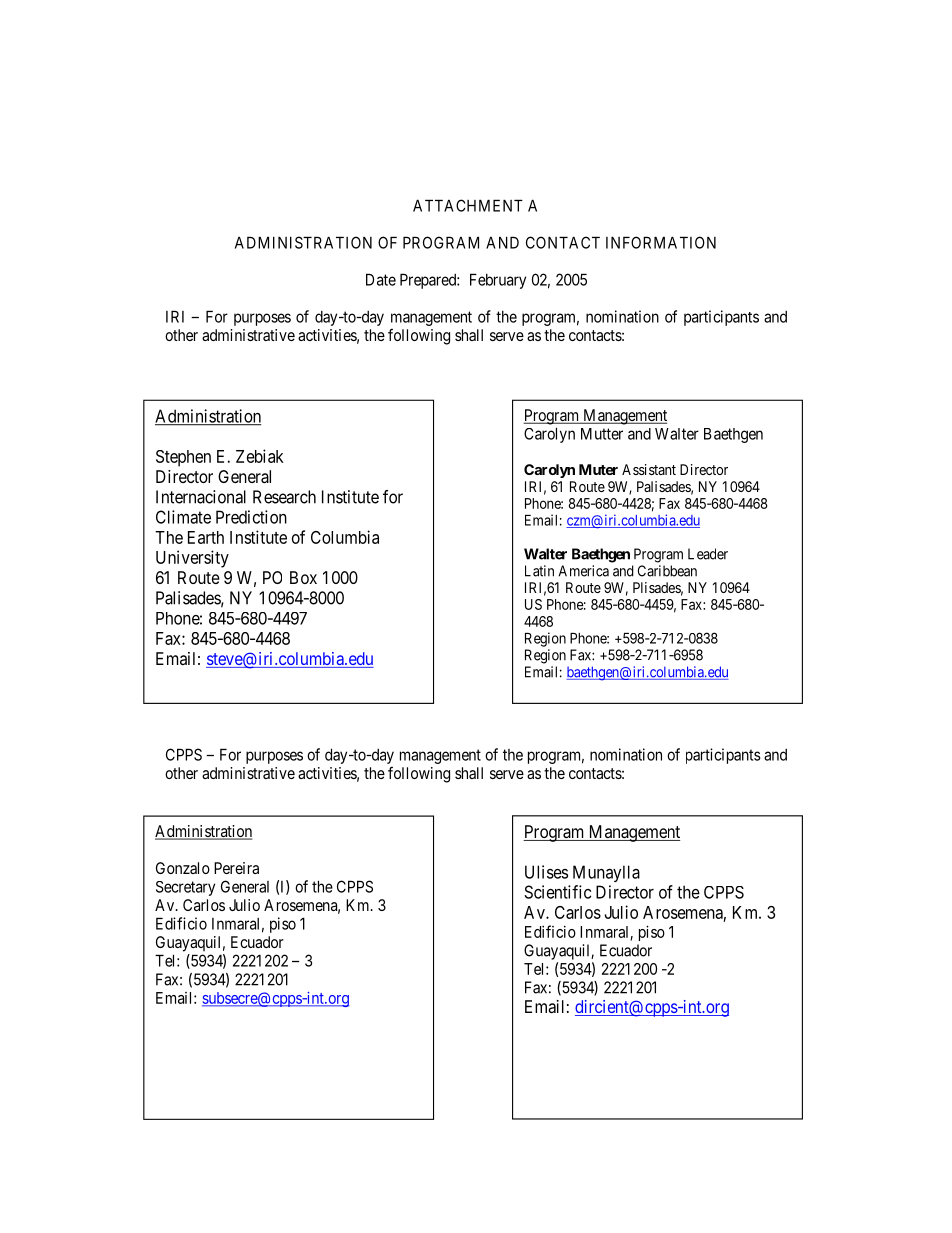 The image size is (952, 1233). What do you see at coordinates (236, 868) in the screenshot?
I see `Pereira` at bounding box center [236, 868].
